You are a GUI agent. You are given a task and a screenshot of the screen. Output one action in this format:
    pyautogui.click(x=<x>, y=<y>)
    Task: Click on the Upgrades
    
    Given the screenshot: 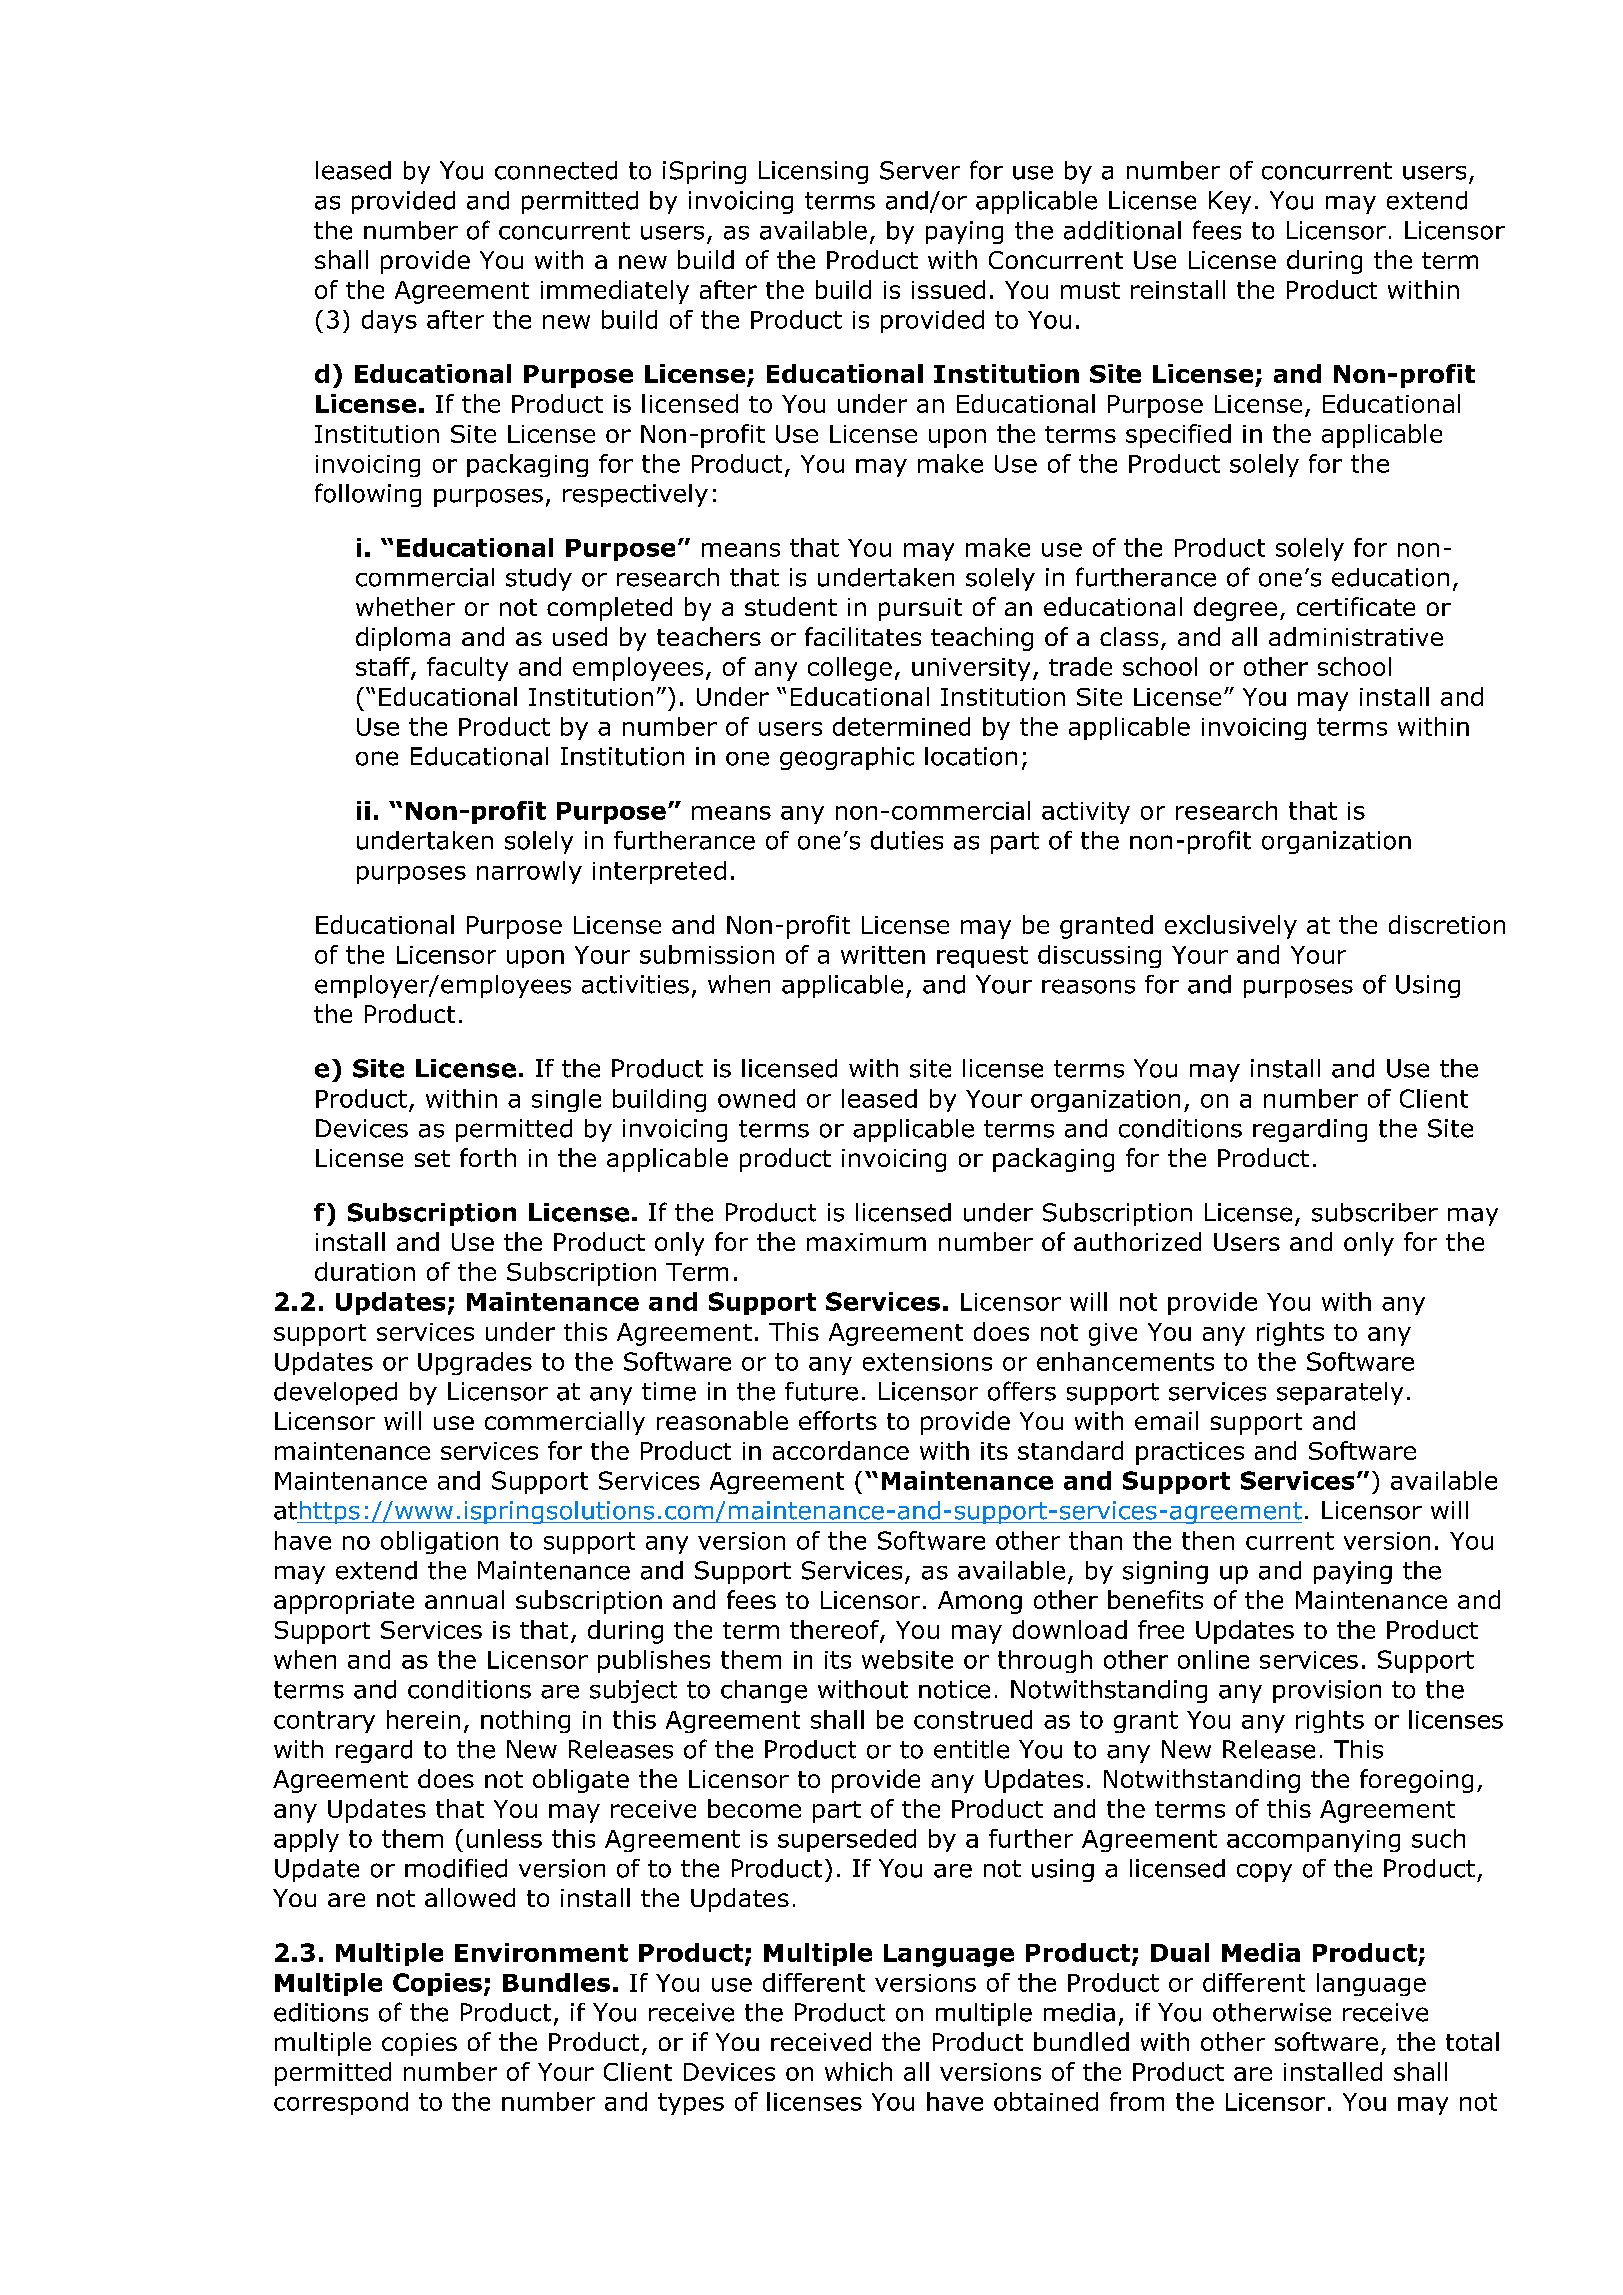 What is the action you would take?
    pyautogui.click(x=475, y=1363)
